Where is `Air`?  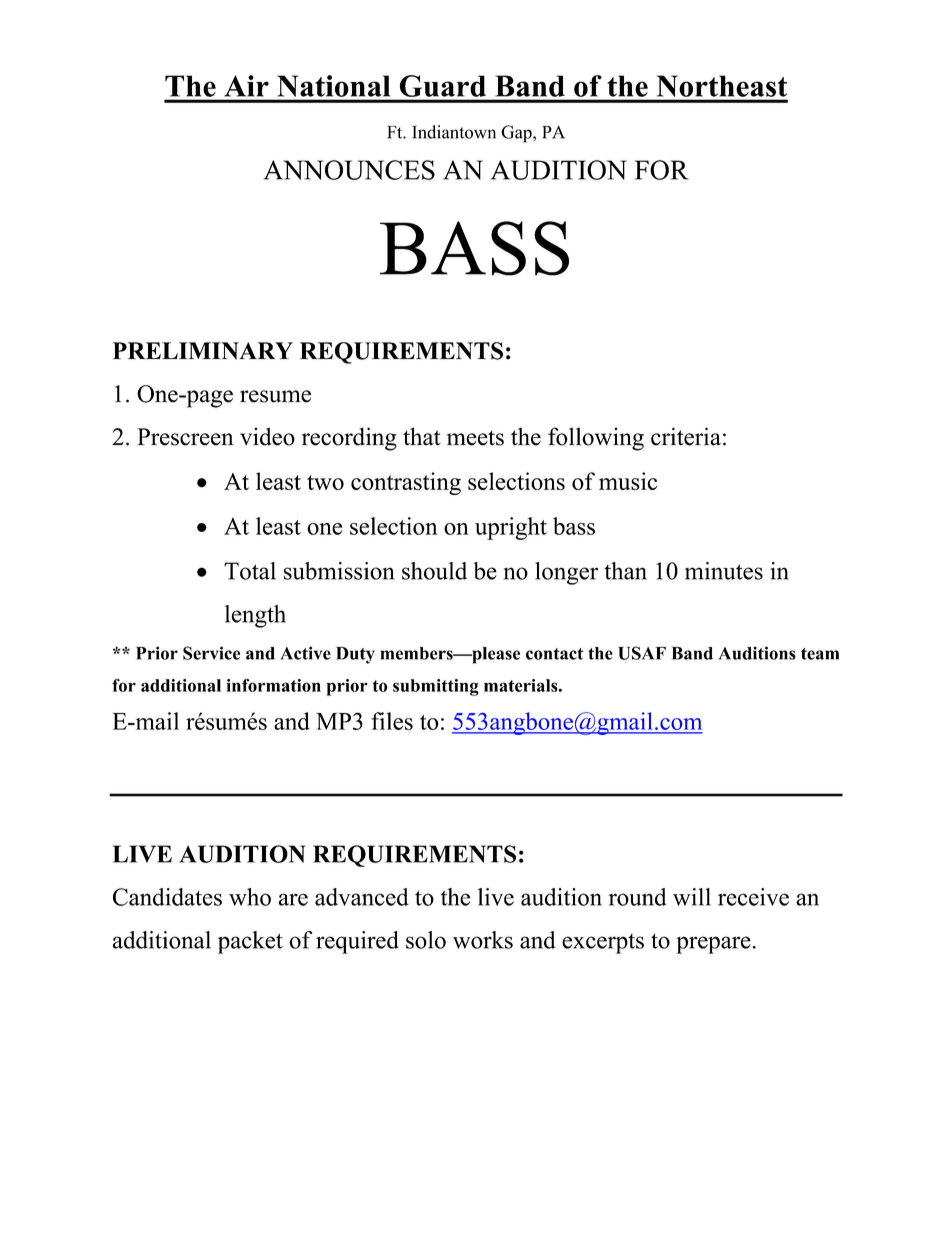
Air is located at coordinates (247, 86).
